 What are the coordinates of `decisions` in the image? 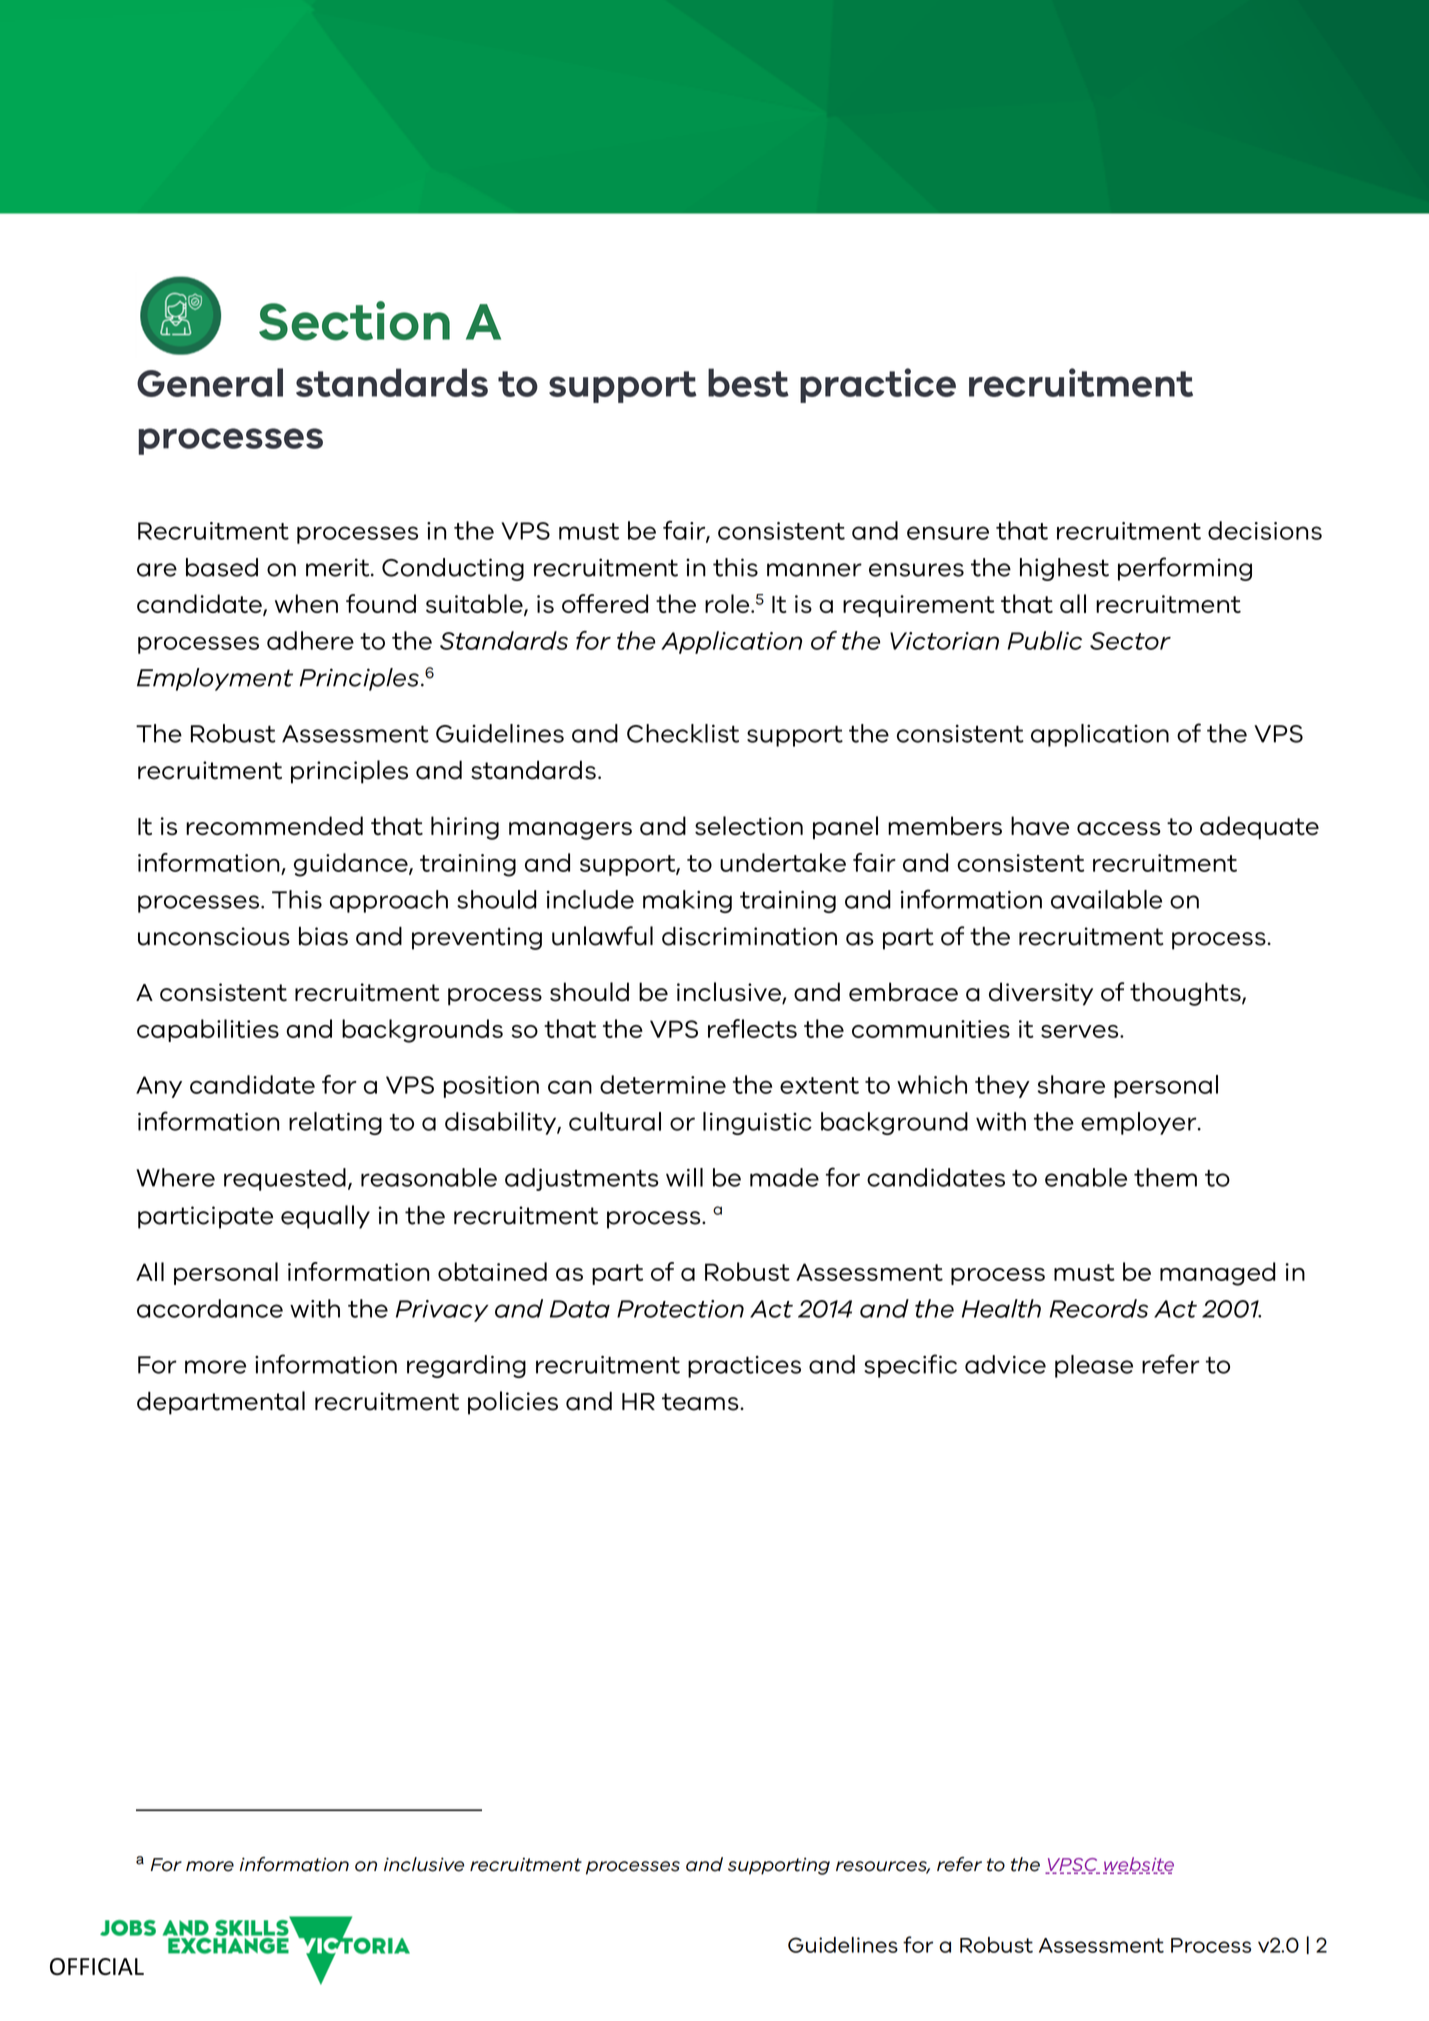 It's located at (1265, 530).
